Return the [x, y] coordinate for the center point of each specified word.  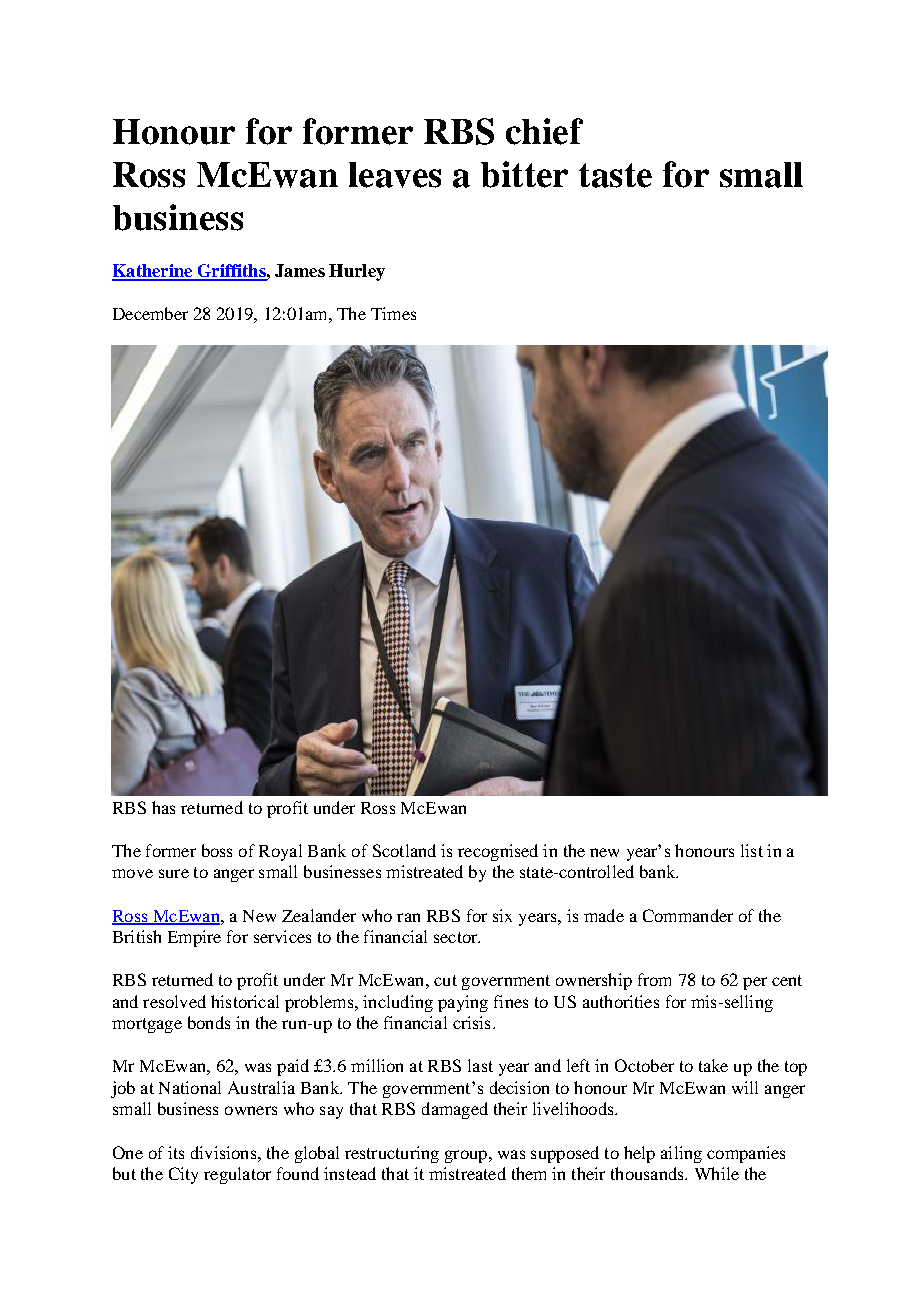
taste [615, 175]
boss [217, 850]
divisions [225, 1152]
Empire [194, 938]
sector [457, 937]
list [752, 850]
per [755, 983]
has [163, 807]
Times [393, 313]
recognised [498, 852]
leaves [395, 175]
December [150, 313]
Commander [688, 915]
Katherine [153, 272]
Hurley [357, 272]
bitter [524, 174]
